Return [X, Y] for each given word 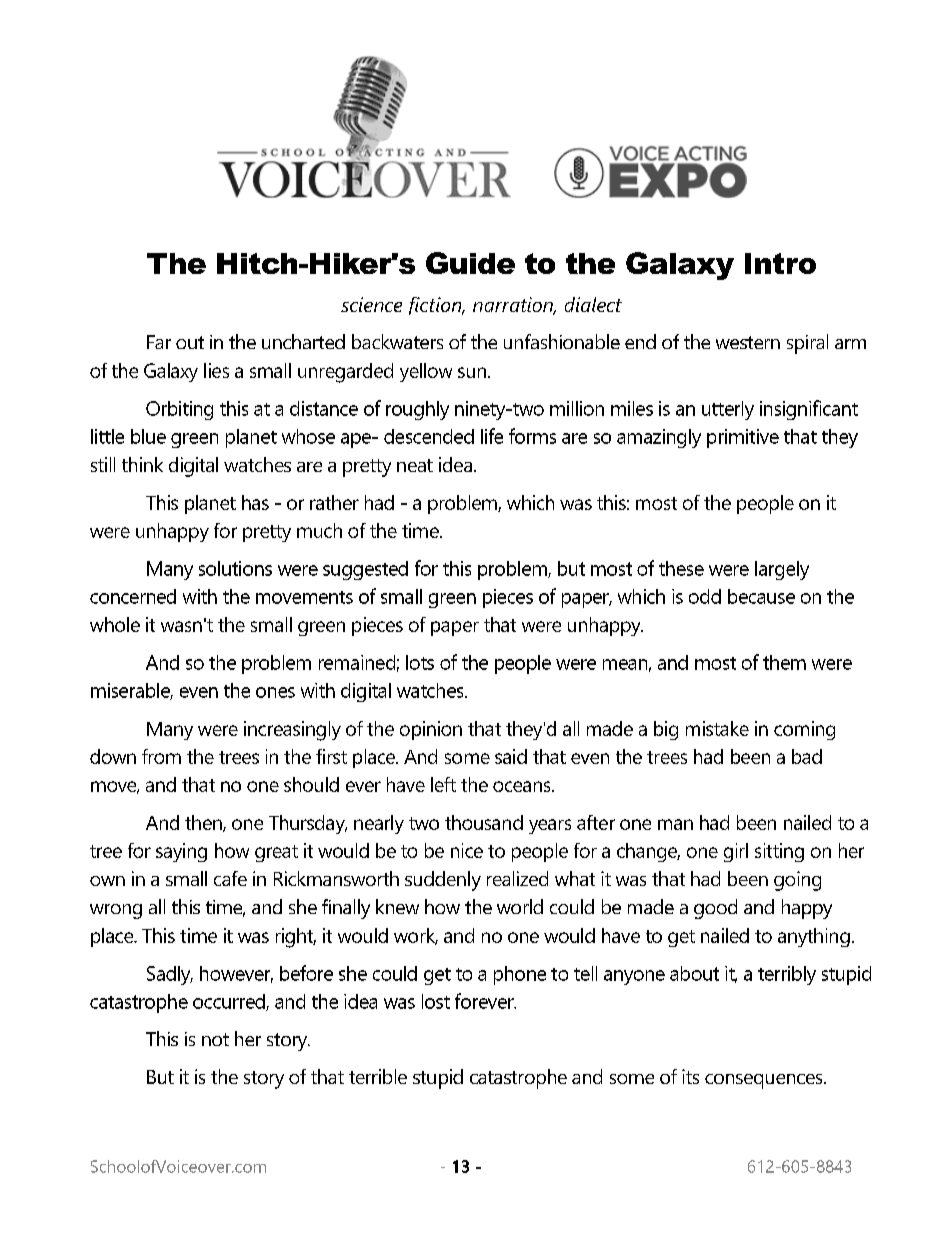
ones [275, 692]
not [215, 1039]
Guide [470, 263]
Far [159, 342]
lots [420, 662]
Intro [780, 263]
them [784, 662]
